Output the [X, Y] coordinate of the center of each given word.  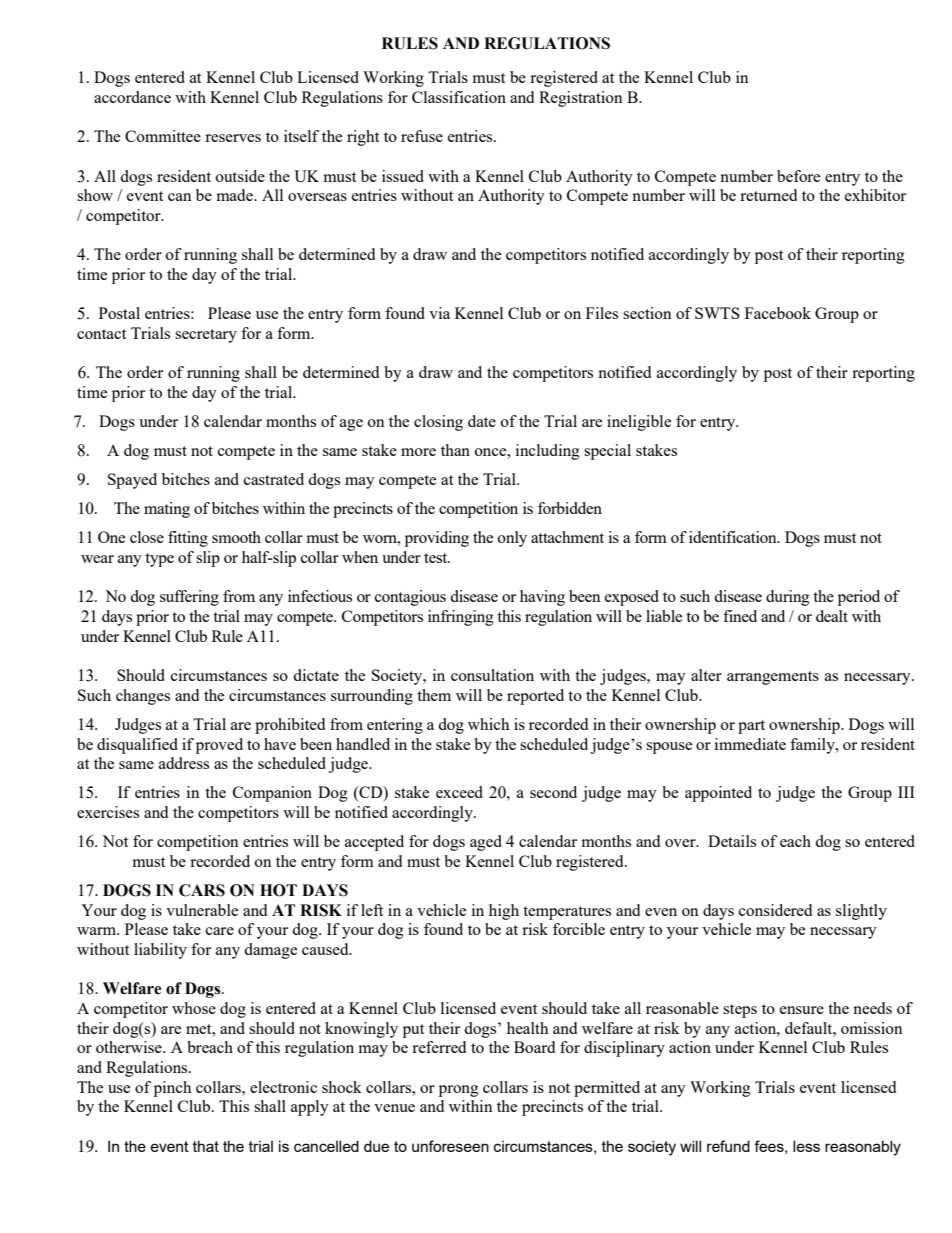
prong [459, 1091]
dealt [832, 616]
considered [775, 910]
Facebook [778, 313]
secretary [206, 336]
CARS [202, 890]
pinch [172, 1089]
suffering [189, 598]
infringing [461, 618]
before [798, 176]
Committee [163, 136]
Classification [459, 97]
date [482, 421]
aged [486, 843]
